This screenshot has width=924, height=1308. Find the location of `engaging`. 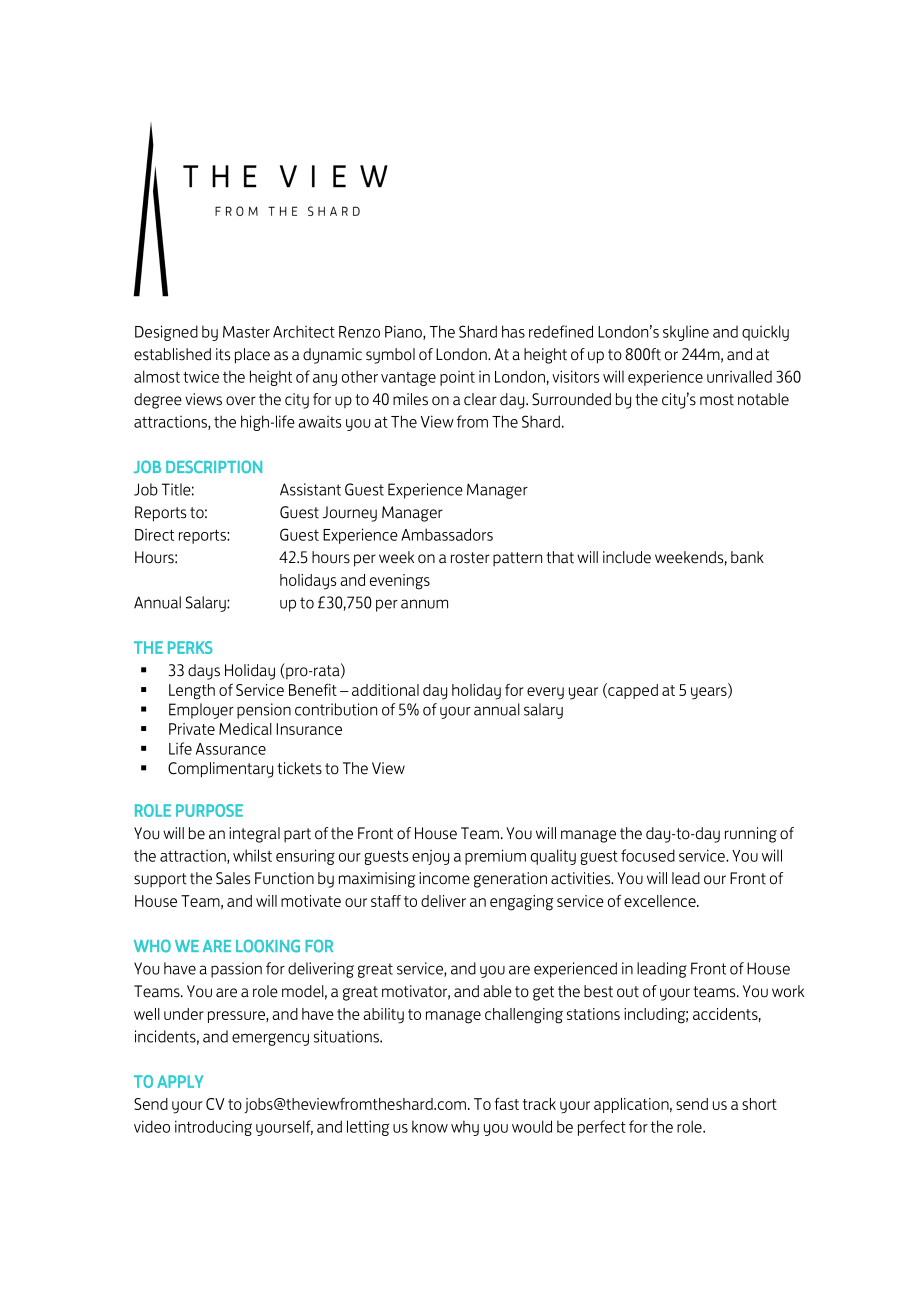

engaging is located at coordinates (521, 903).
